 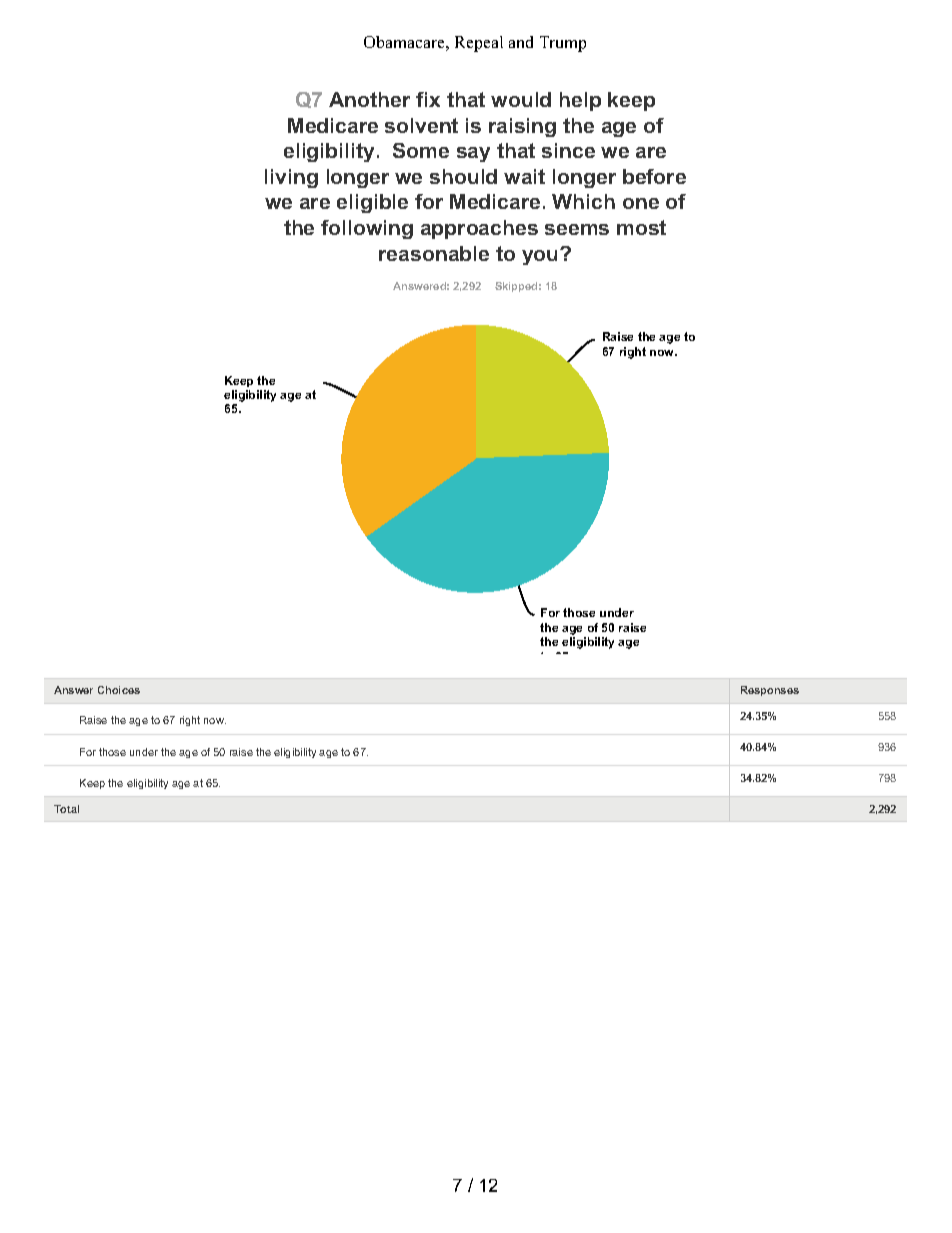 What do you see at coordinates (580, 101) in the image?
I see `help` at bounding box center [580, 101].
